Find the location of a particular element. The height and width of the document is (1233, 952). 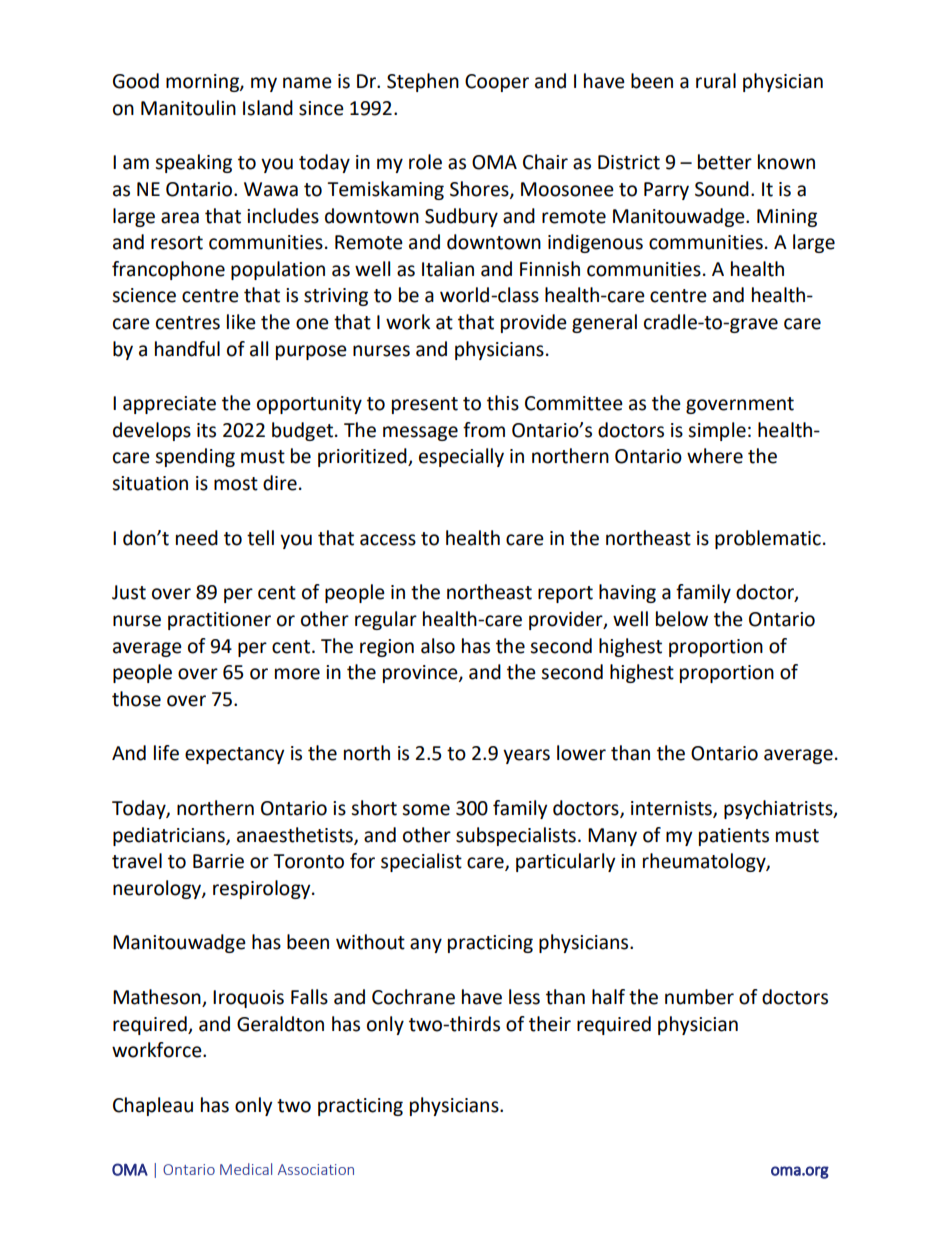

Association is located at coordinates (316, 1169).
